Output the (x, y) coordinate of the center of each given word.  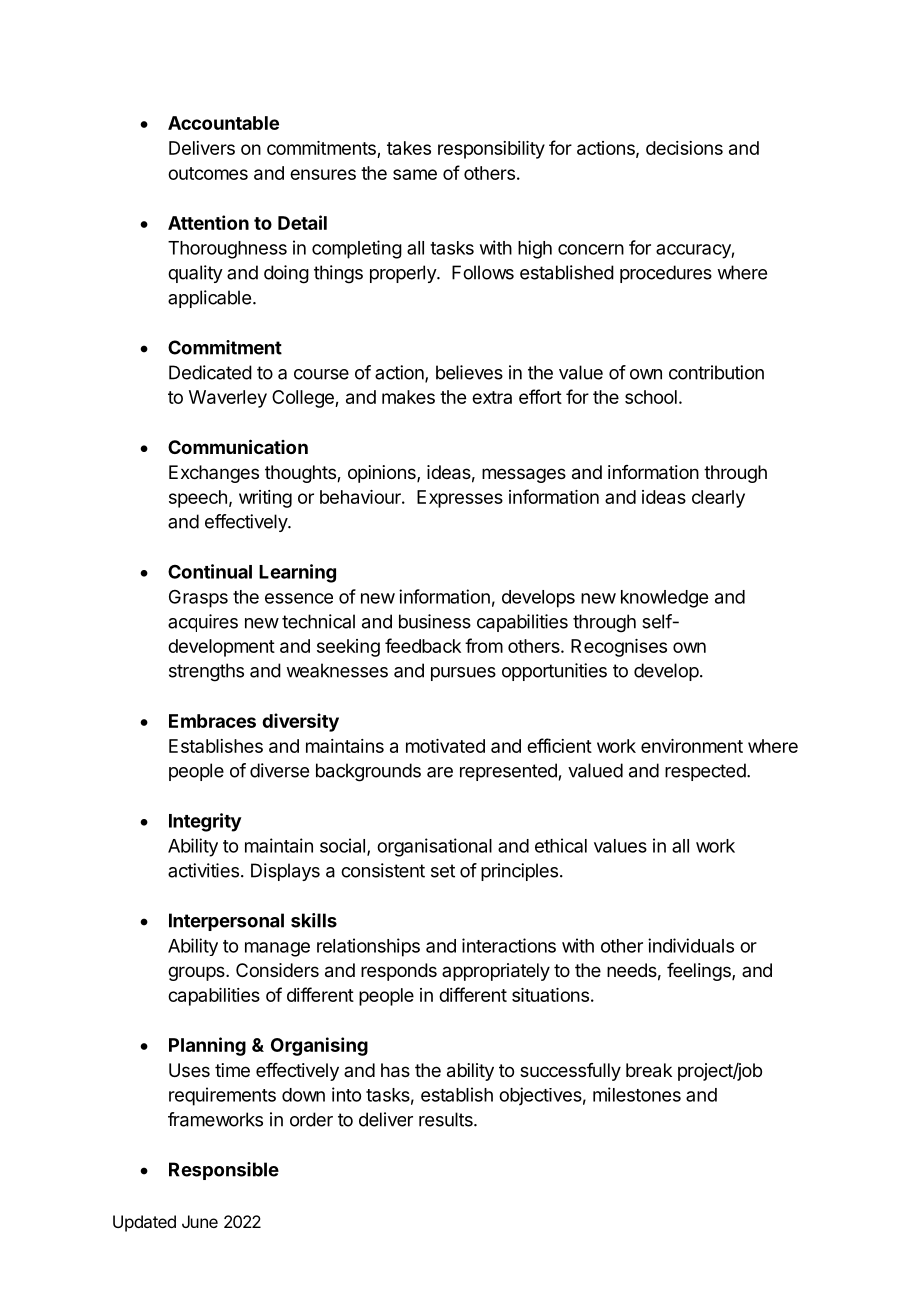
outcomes (208, 173)
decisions (684, 148)
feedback (423, 645)
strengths (206, 672)
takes (409, 148)
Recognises (619, 648)
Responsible (224, 1171)
